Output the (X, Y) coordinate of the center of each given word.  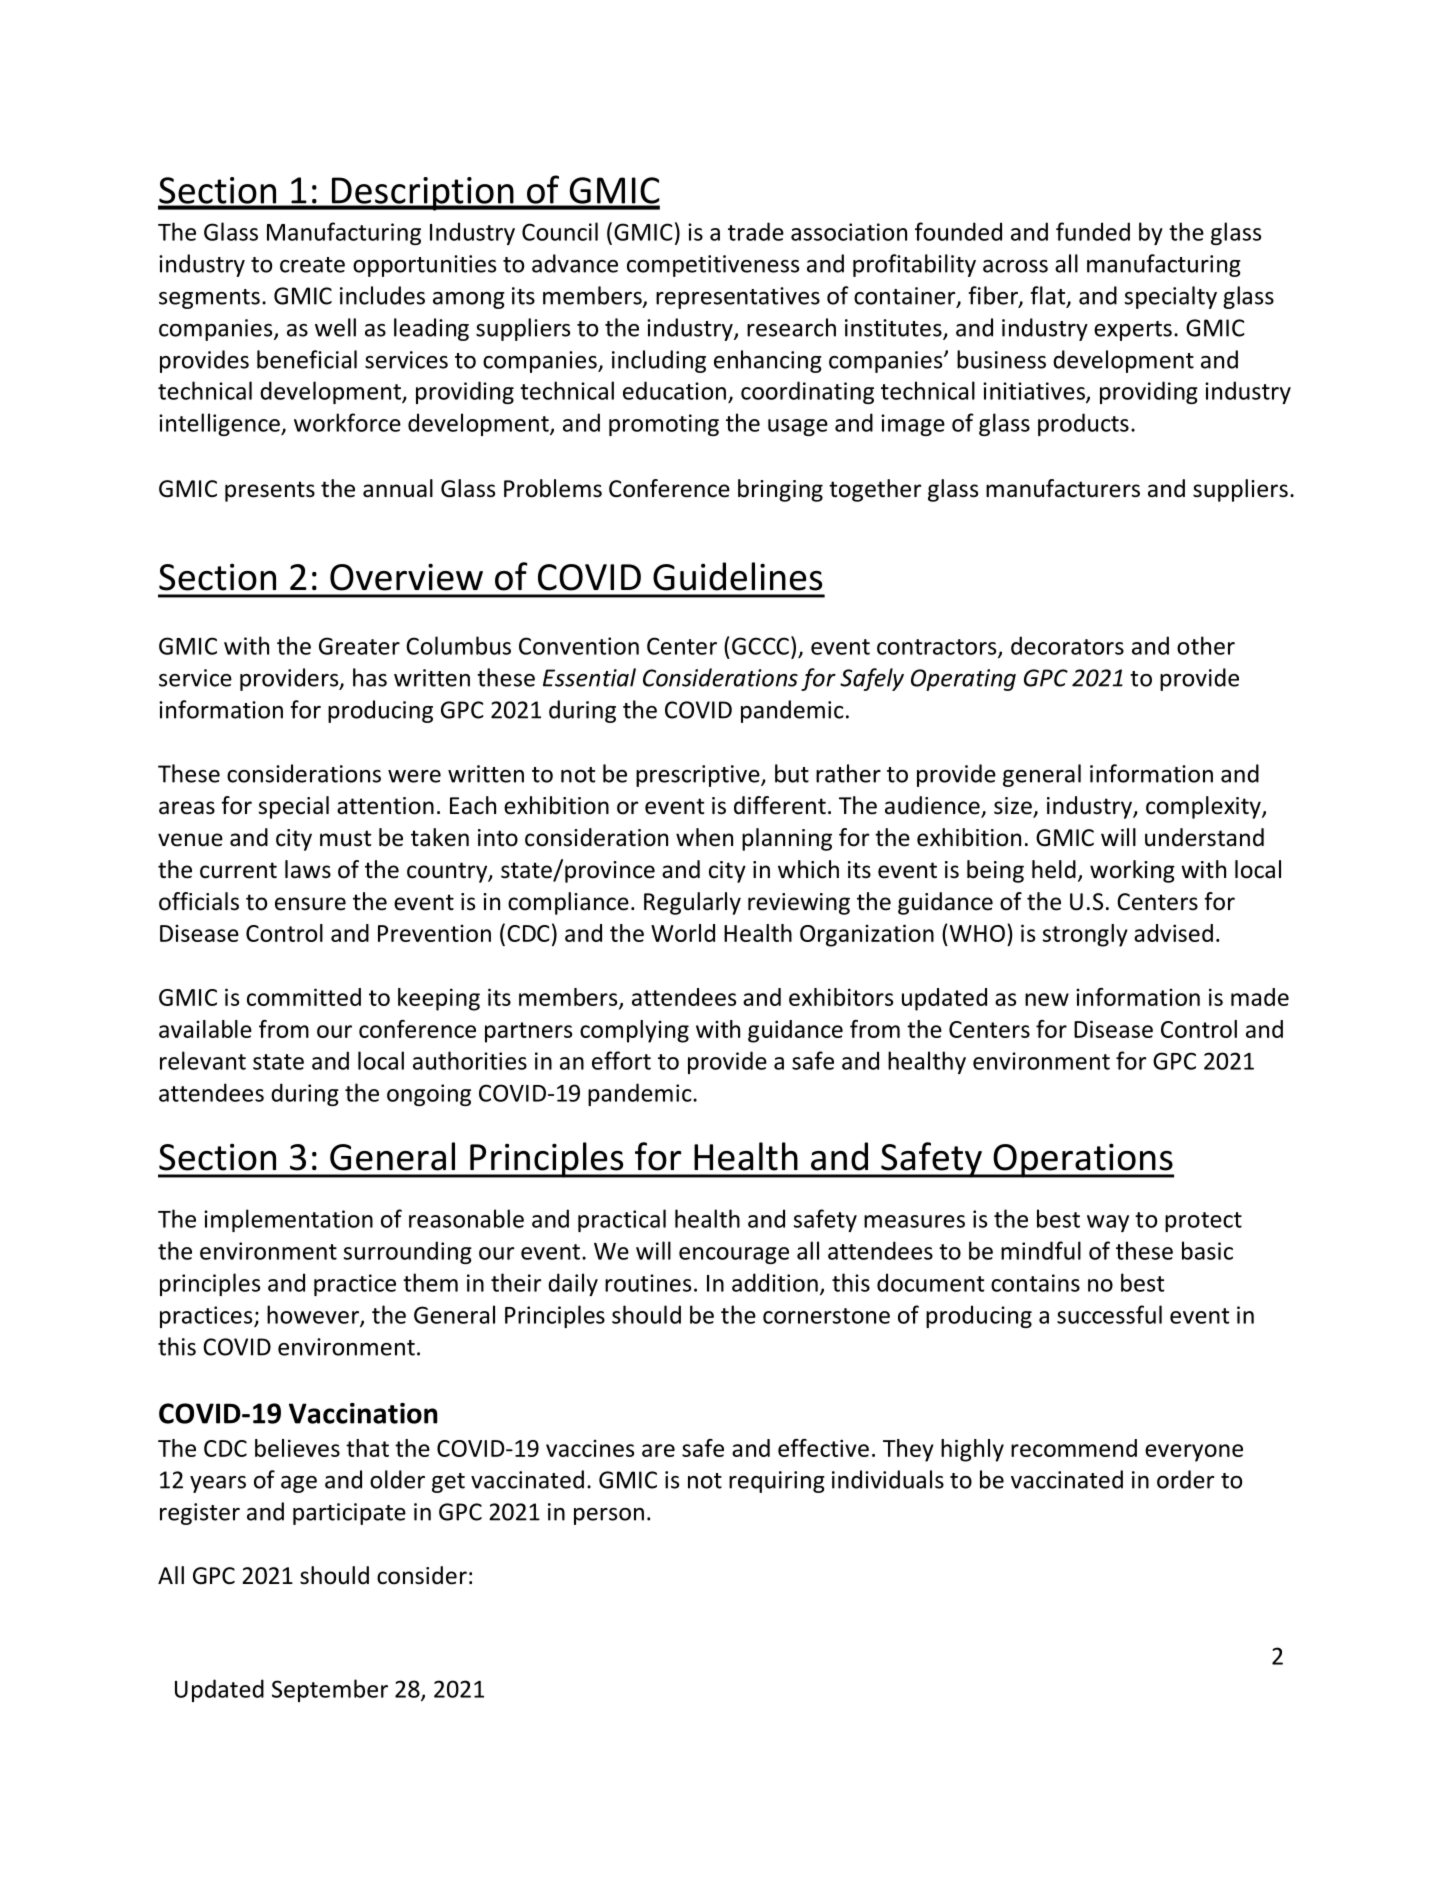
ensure (310, 904)
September (330, 1690)
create (312, 265)
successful (1109, 1314)
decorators (1067, 645)
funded (1093, 231)
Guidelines (737, 576)
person (609, 1516)
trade (756, 231)
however (314, 1315)
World (683, 933)
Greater (359, 646)
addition (775, 1282)
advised (1173, 933)
